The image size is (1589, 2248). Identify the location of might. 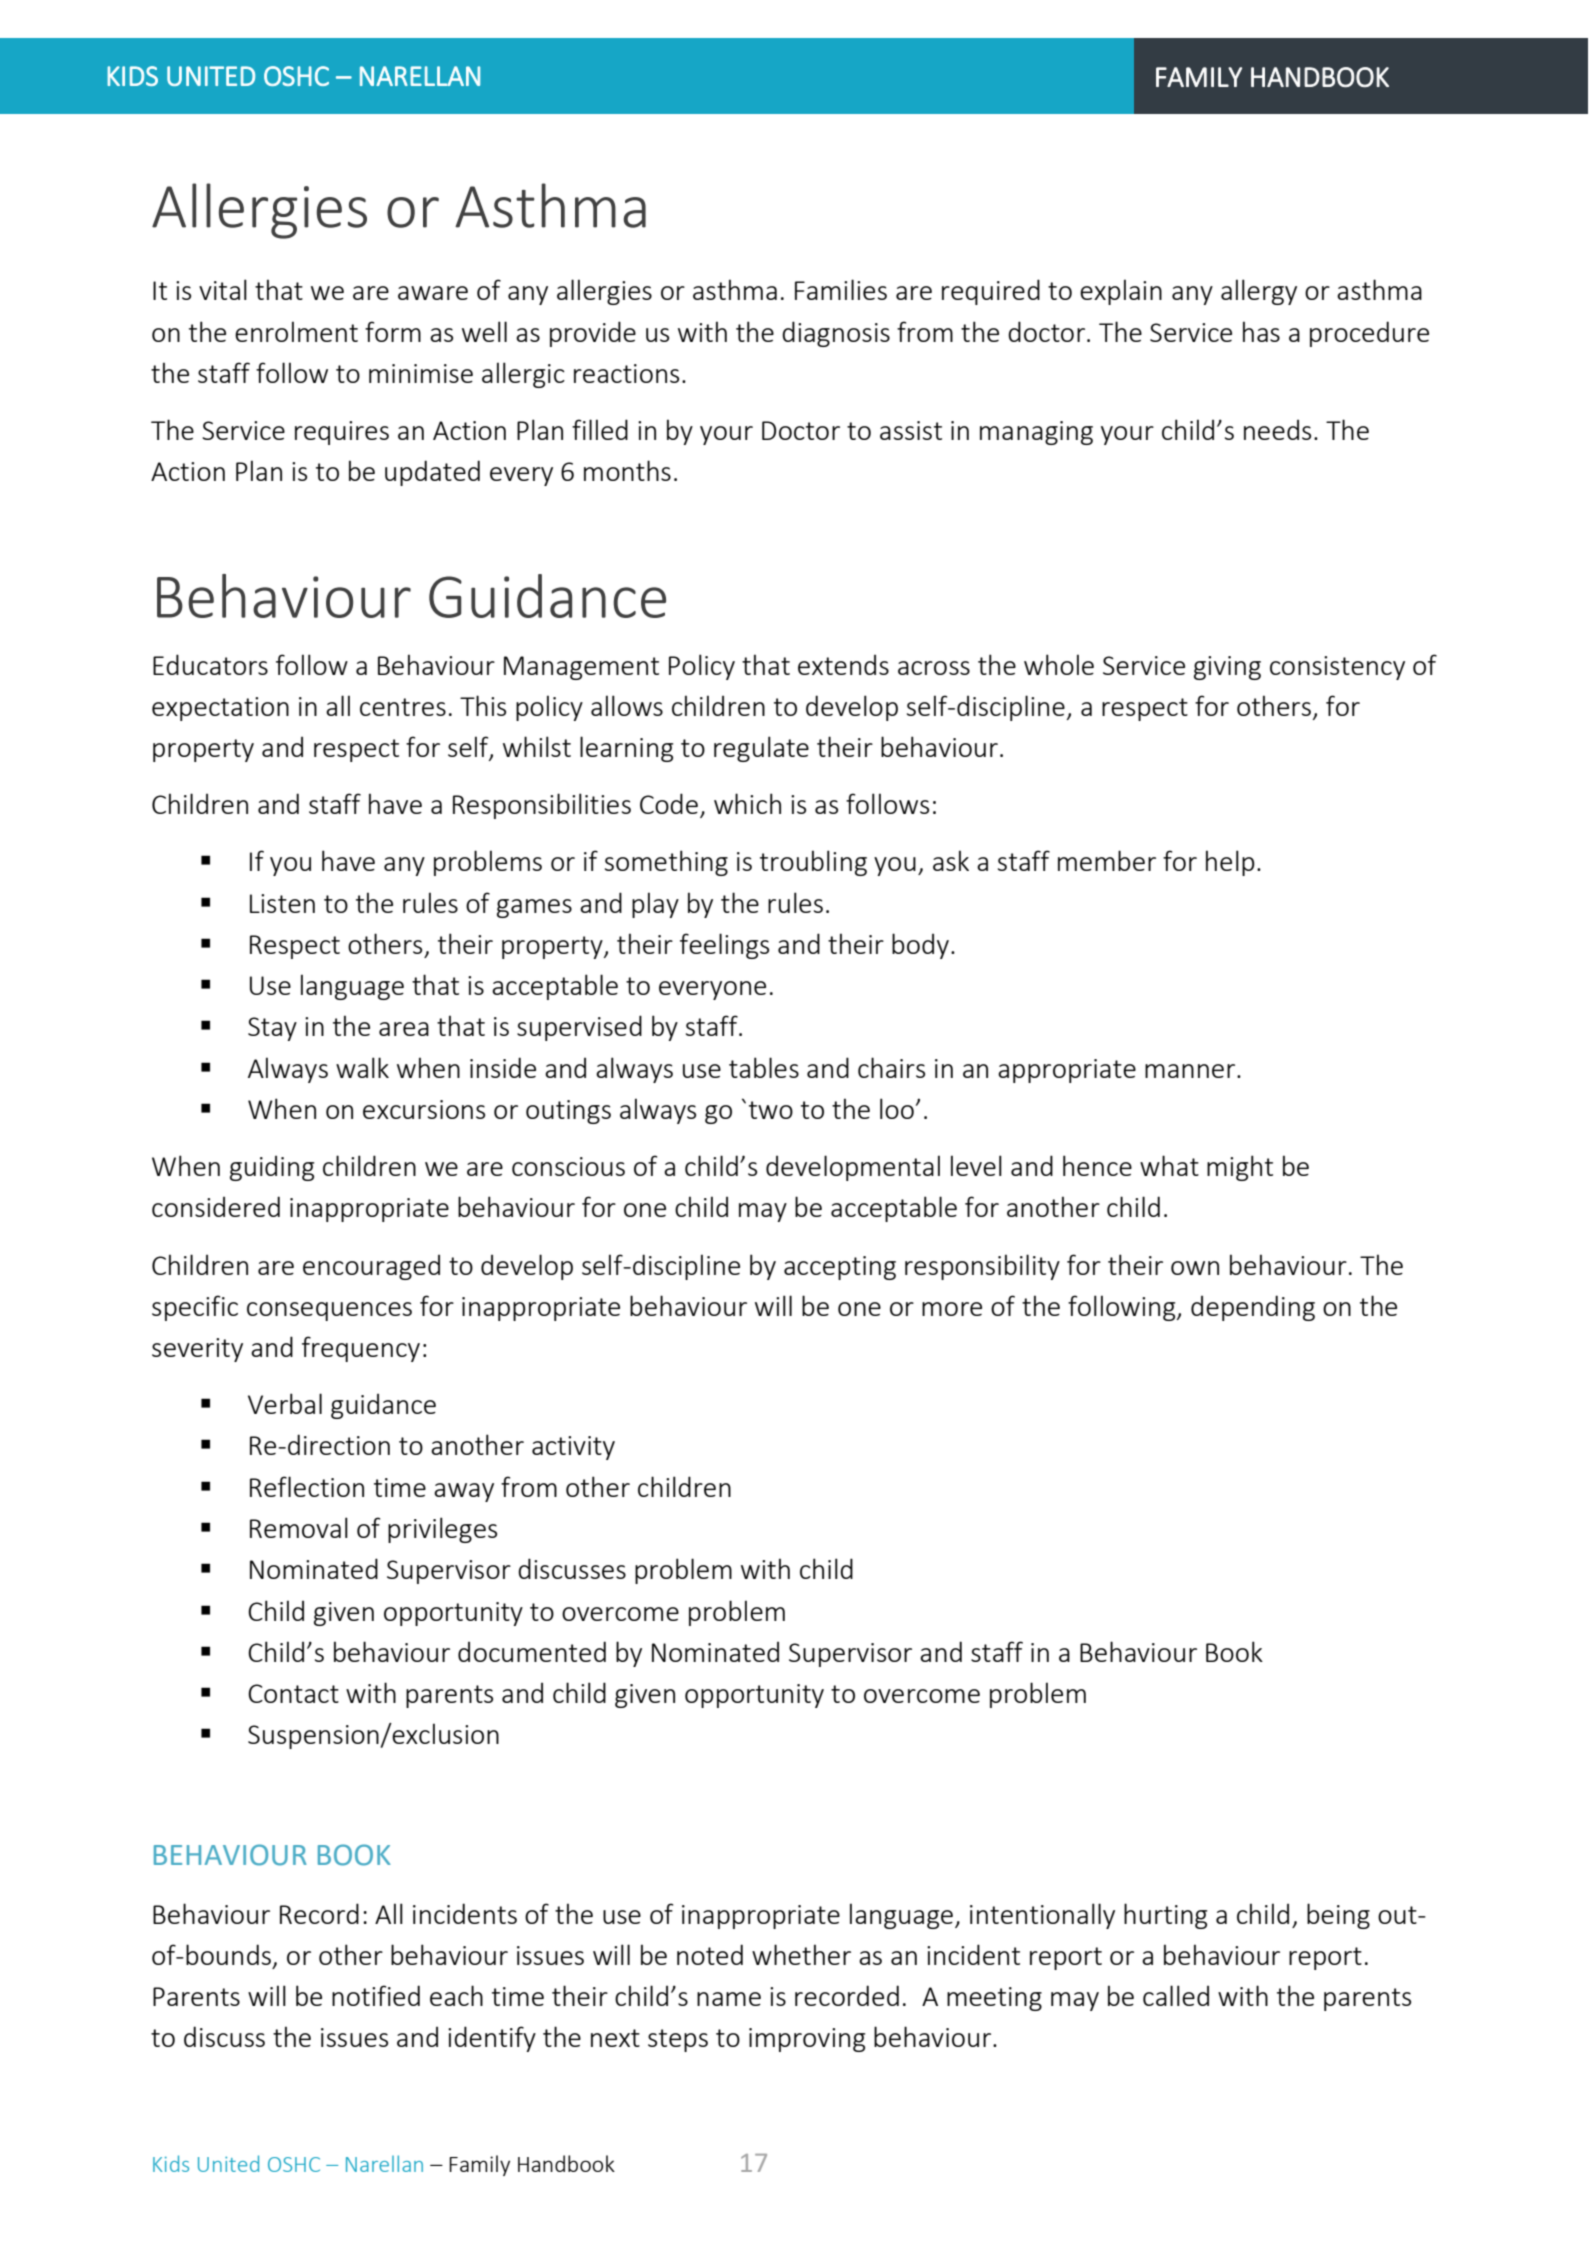
(1240, 1168).
